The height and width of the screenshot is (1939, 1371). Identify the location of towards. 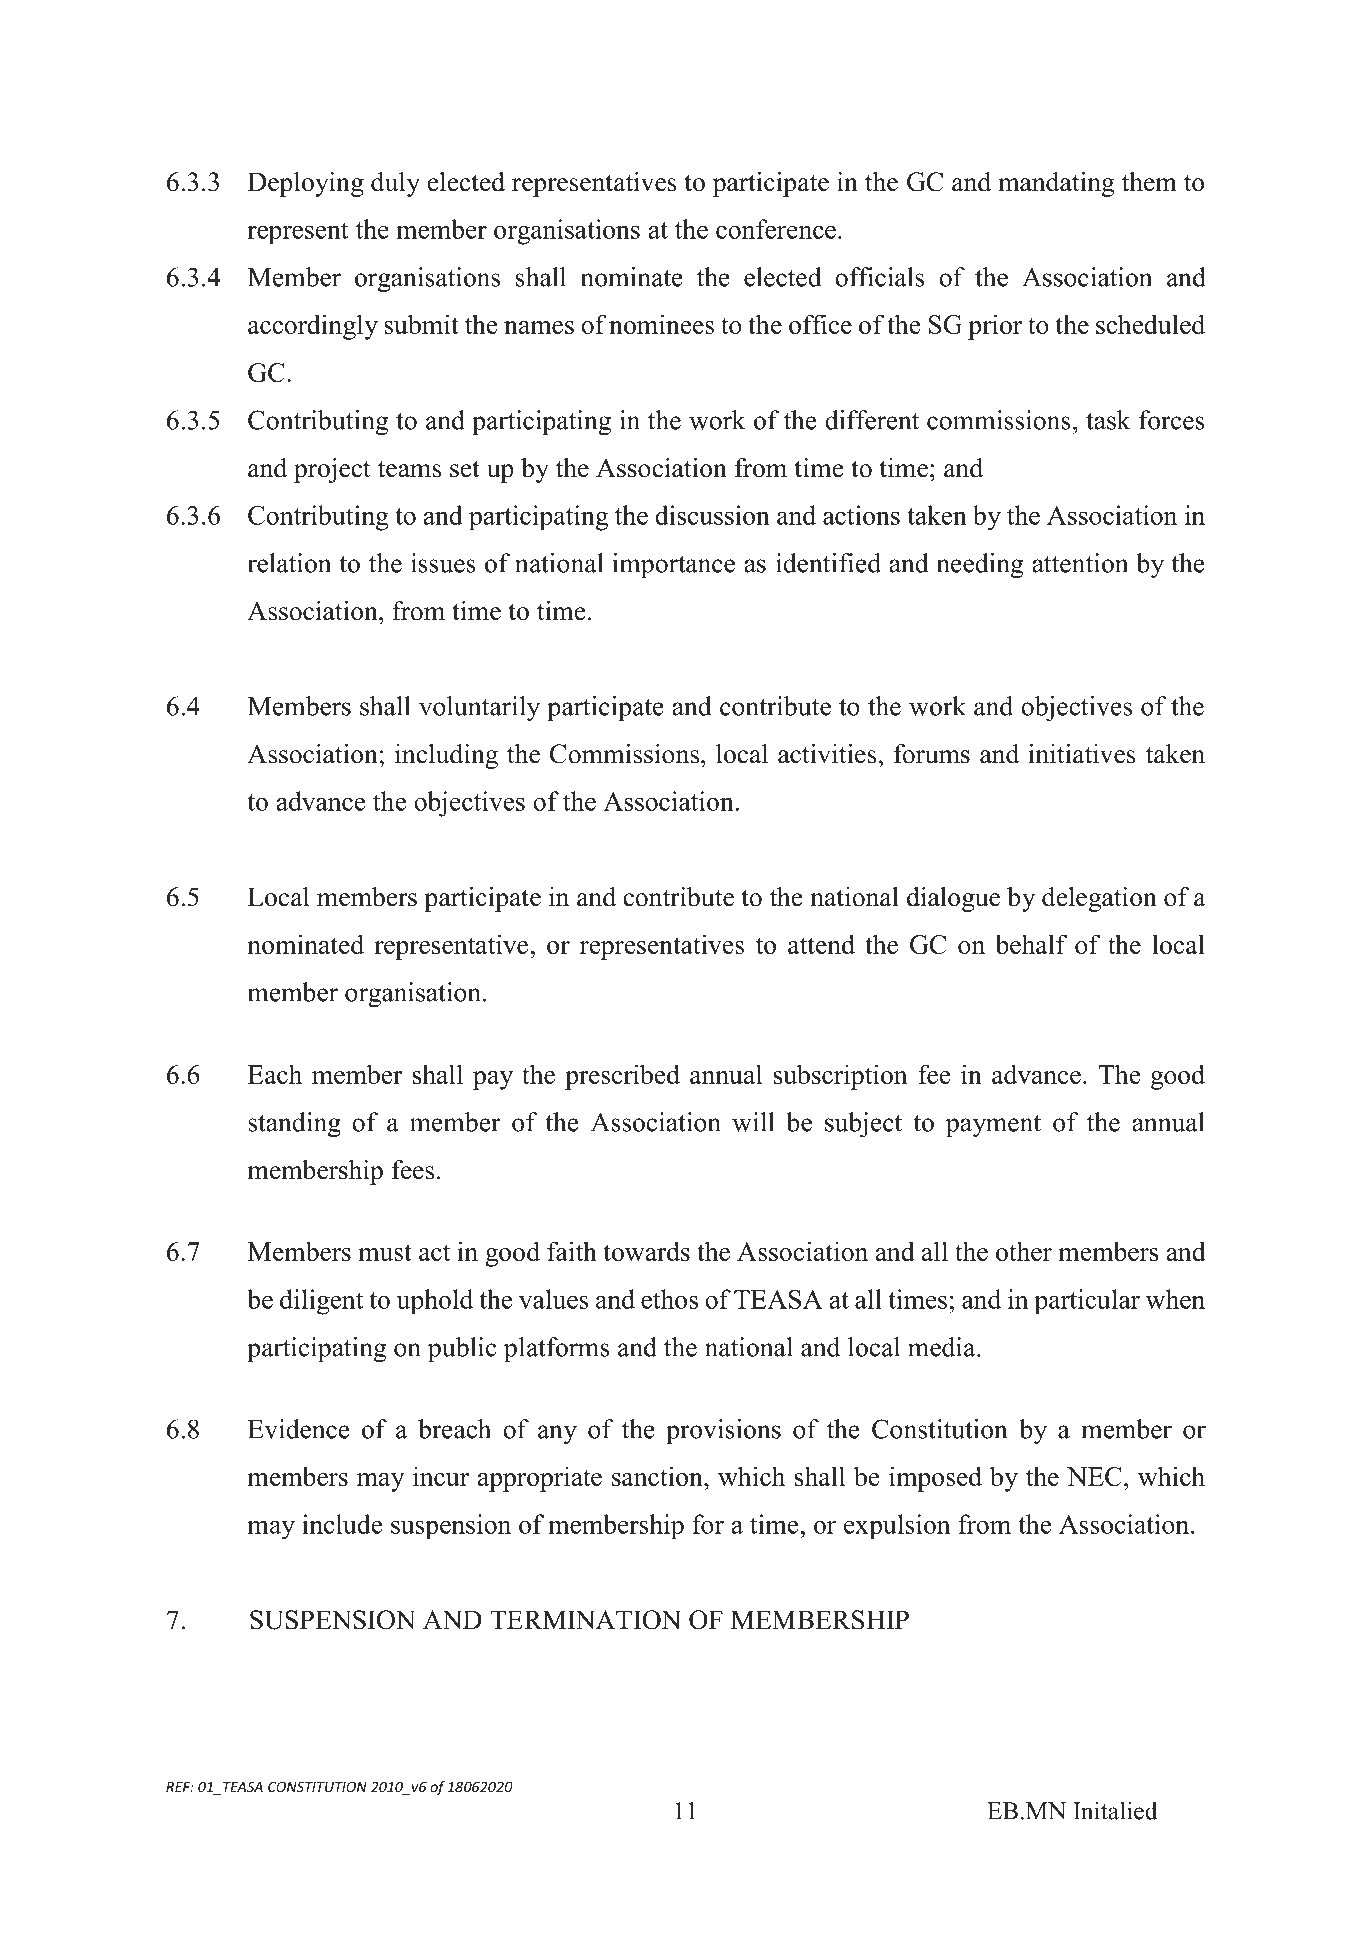
(647, 1251).
